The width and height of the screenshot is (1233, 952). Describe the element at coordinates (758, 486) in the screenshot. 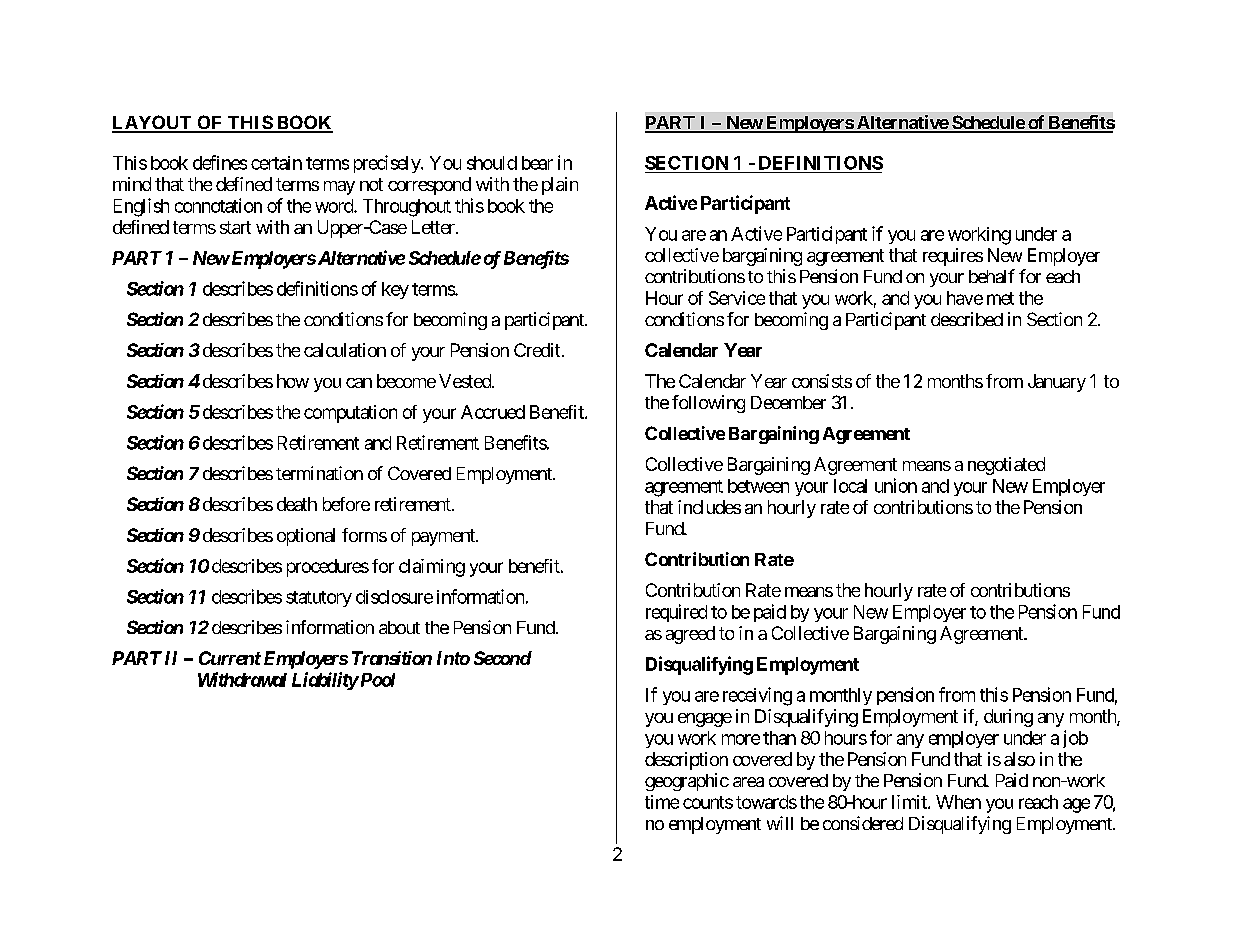

I see `between` at that location.
